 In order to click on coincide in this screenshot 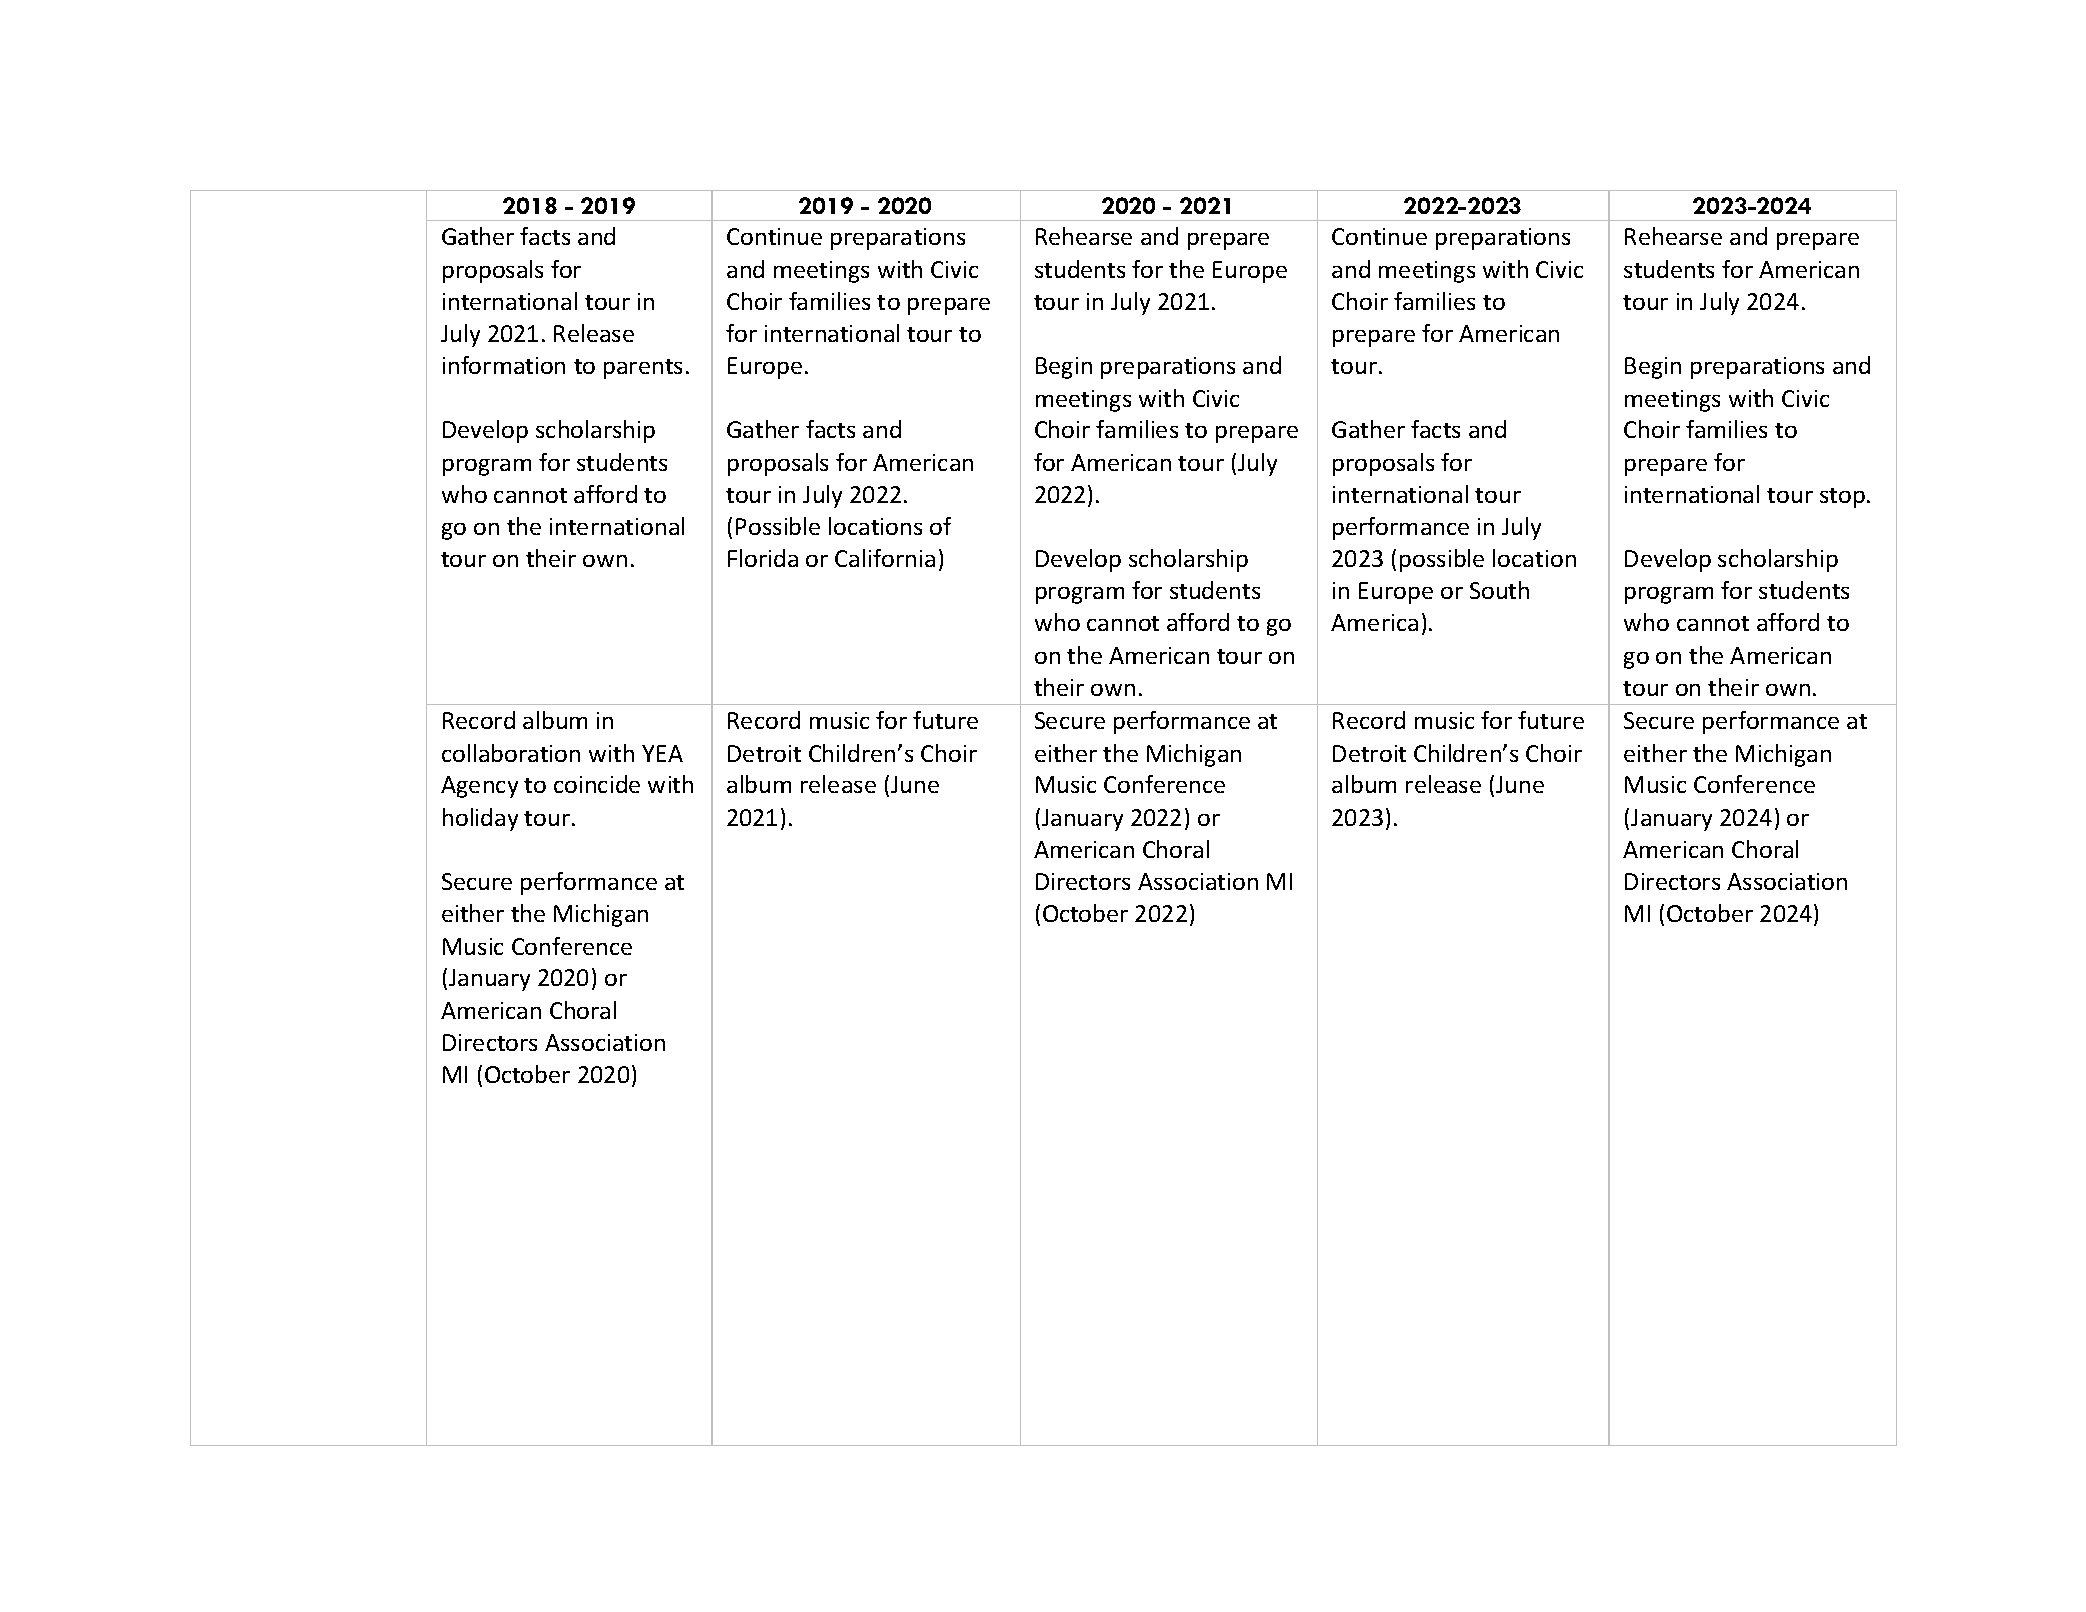, I will do `click(597, 784)`.
